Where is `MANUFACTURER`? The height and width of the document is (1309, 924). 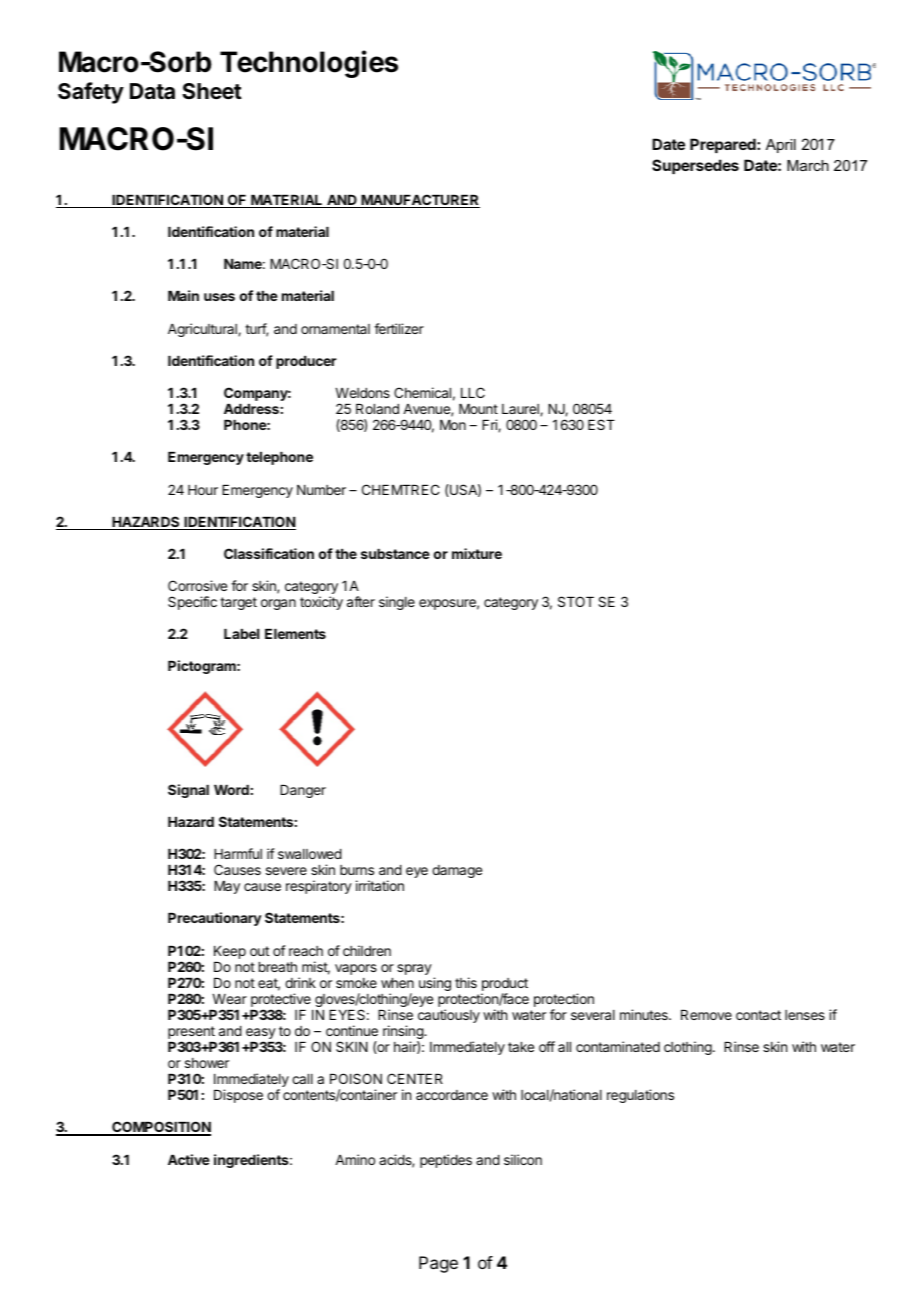 MANUFACTURER is located at coordinates (419, 201).
